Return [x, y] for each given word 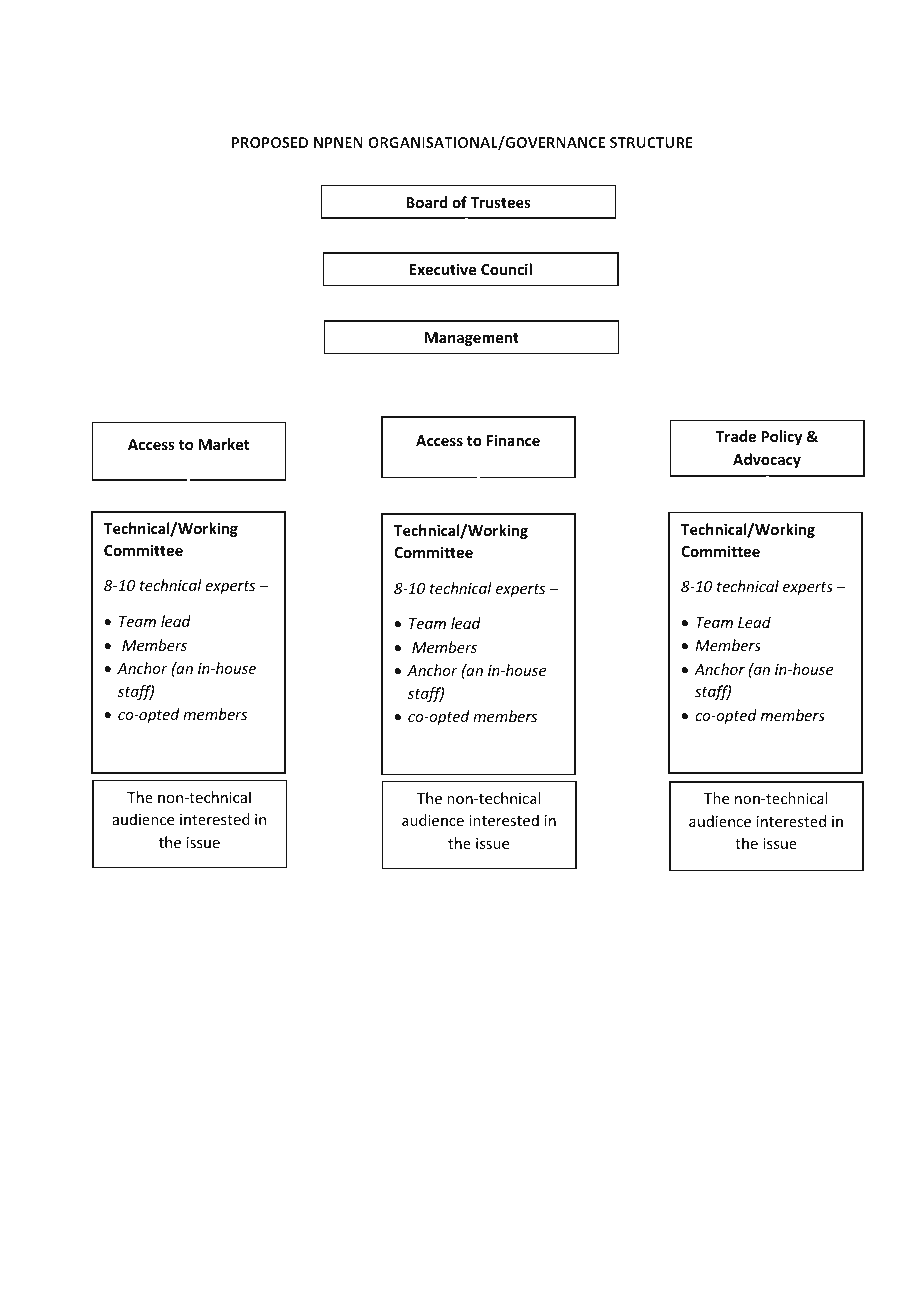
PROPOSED [270, 142]
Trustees [500, 202]
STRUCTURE [651, 142]
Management [472, 339]
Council [506, 269]
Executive [443, 269]
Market [224, 444]
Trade [736, 436]
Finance [513, 440]
